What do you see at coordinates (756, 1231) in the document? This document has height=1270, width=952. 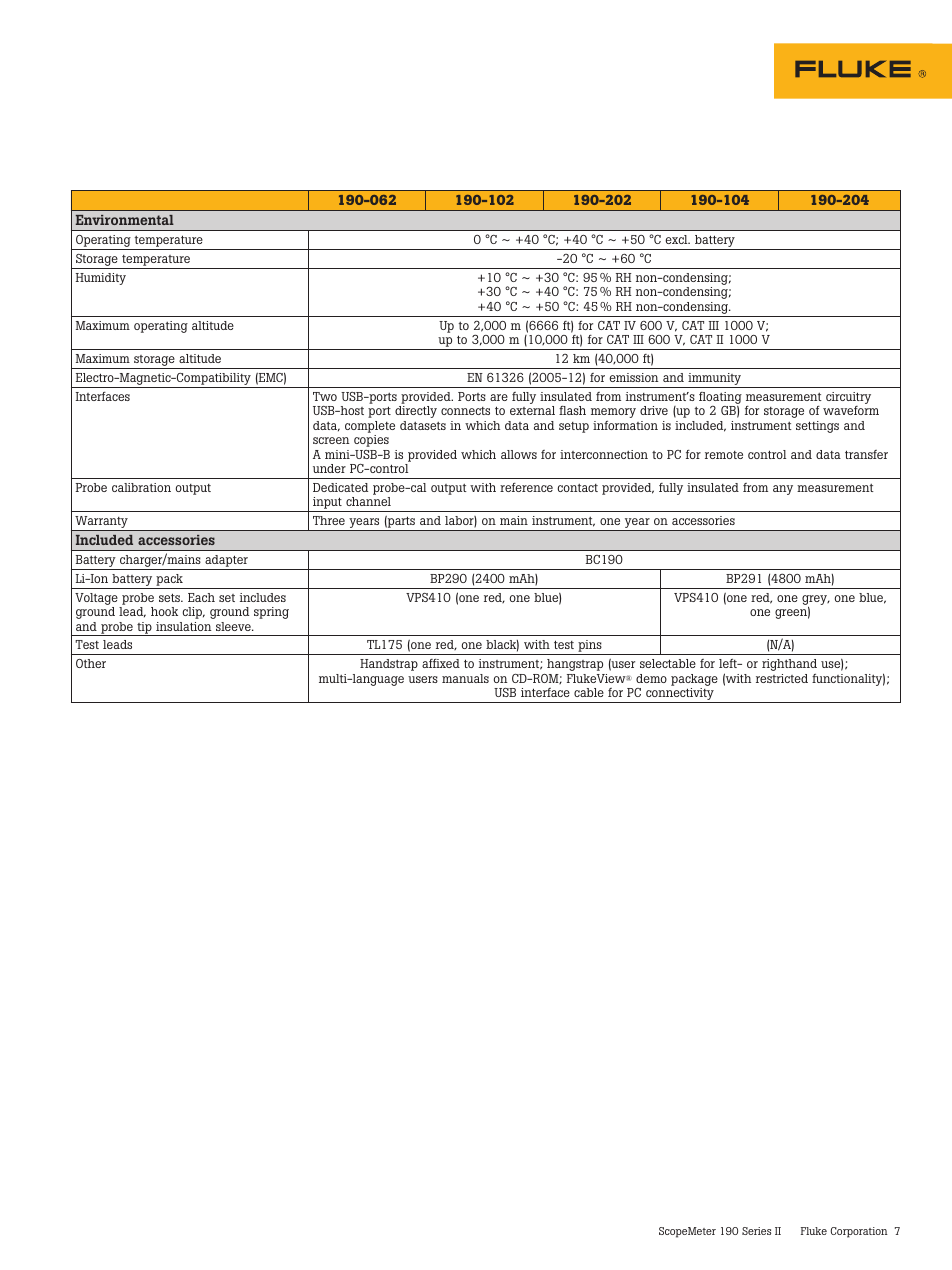 I see `Series` at bounding box center [756, 1231].
